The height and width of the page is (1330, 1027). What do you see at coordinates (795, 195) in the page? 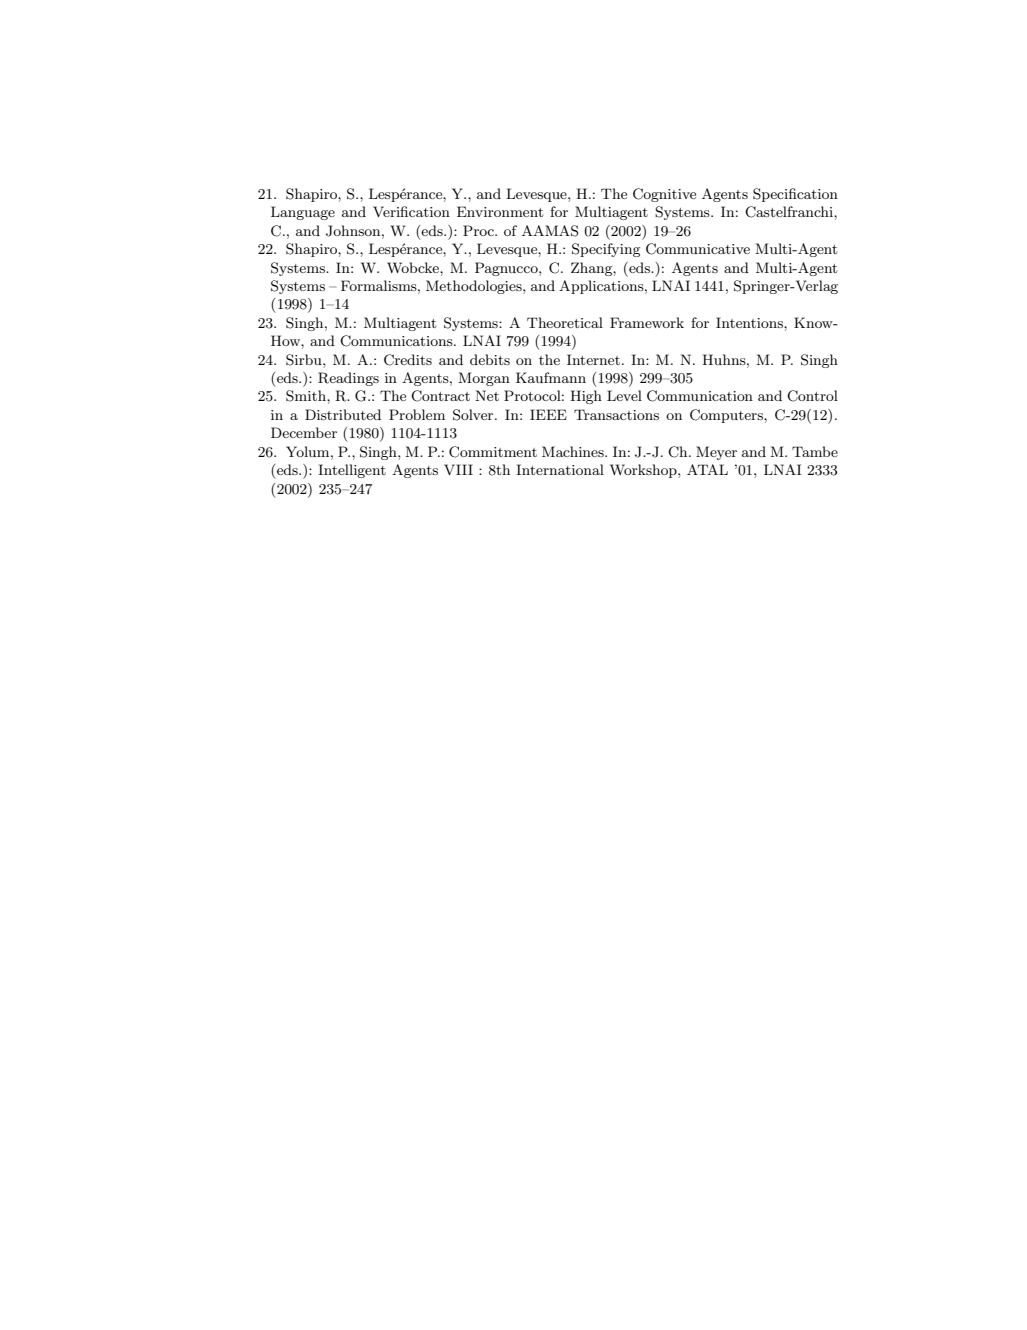
I see `Specification` at bounding box center [795, 195].
